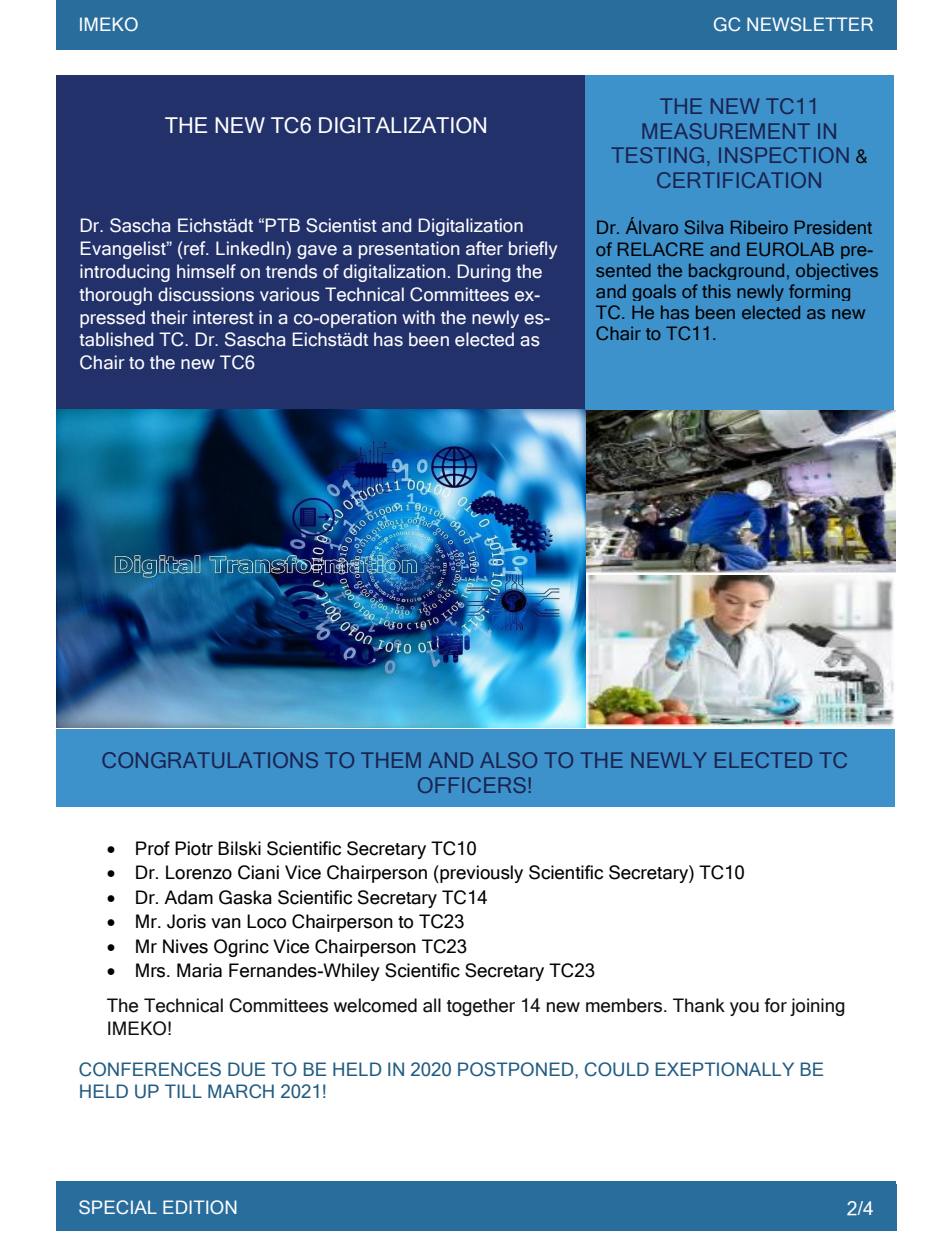 This screenshot has width=952, height=1233. What do you see at coordinates (508, 760) in the screenshot?
I see `ALSO` at bounding box center [508, 760].
